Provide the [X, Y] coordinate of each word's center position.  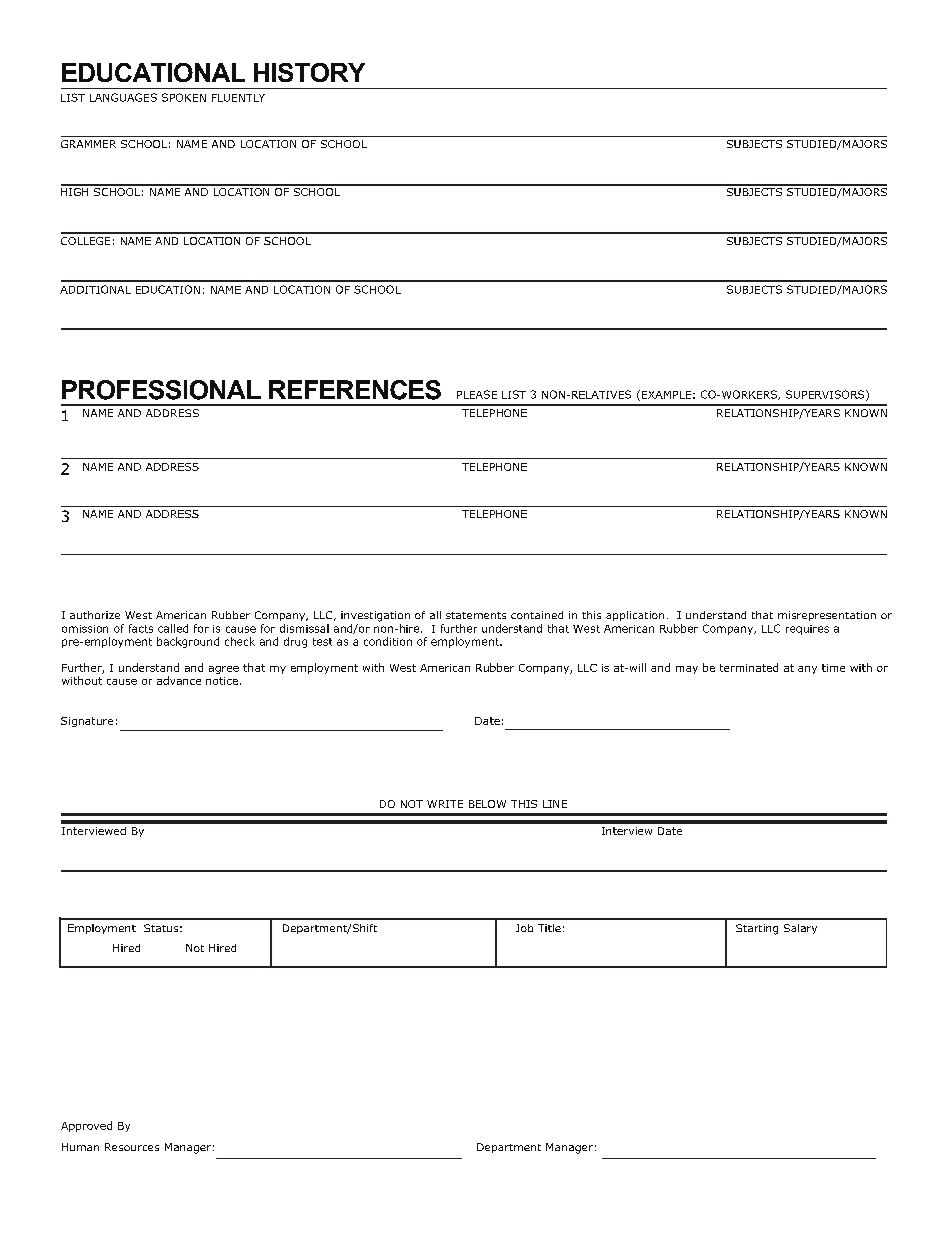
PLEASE [477, 394]
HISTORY [309, 72]
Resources [132, 1147]
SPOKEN [184, 97]
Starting [757, 929]
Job [524, 928]
